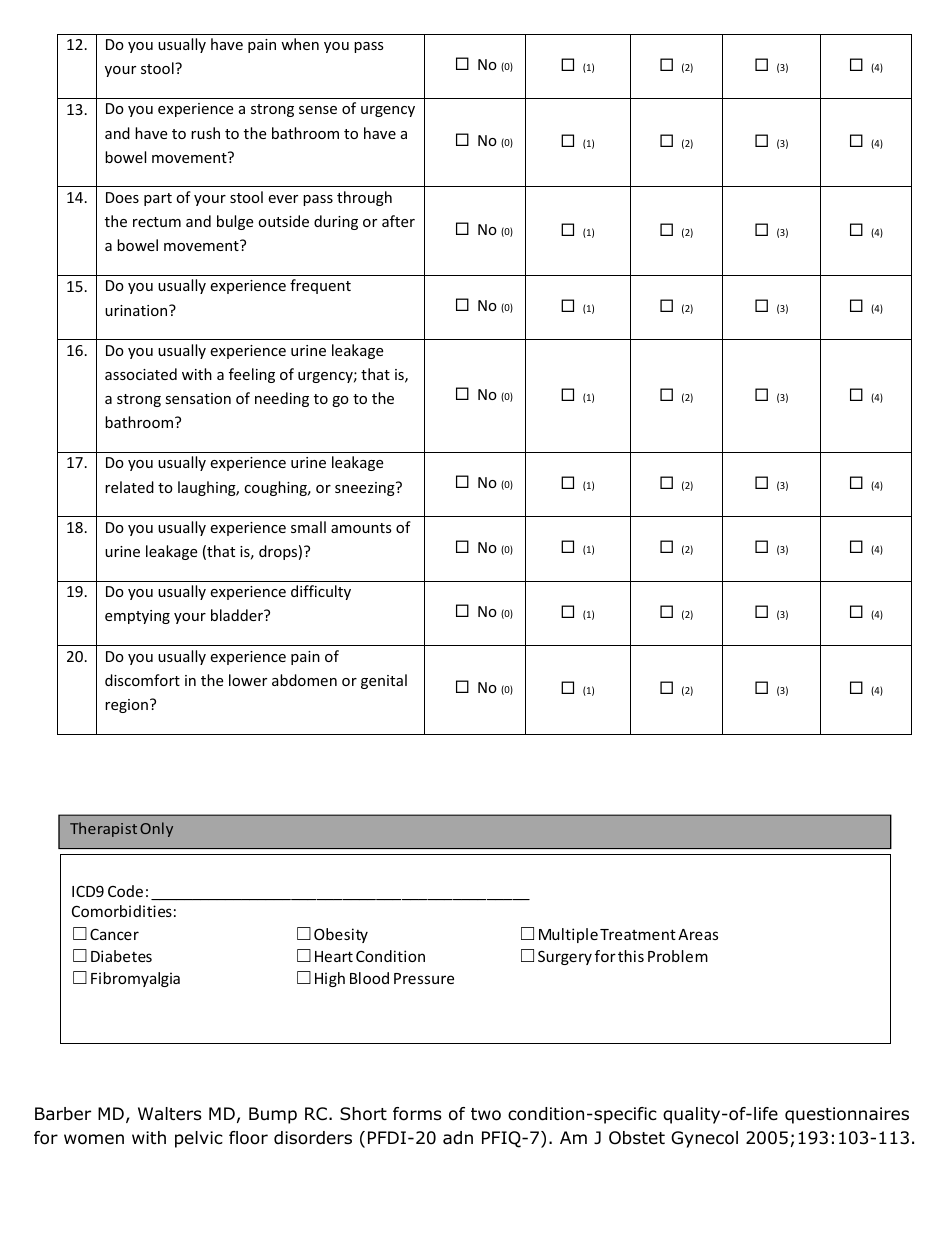 The height and width of the screenshot is (1233, 952). Describe the element at coordinates (361, 528) in the screenshot. I see `amounts` at that location.
